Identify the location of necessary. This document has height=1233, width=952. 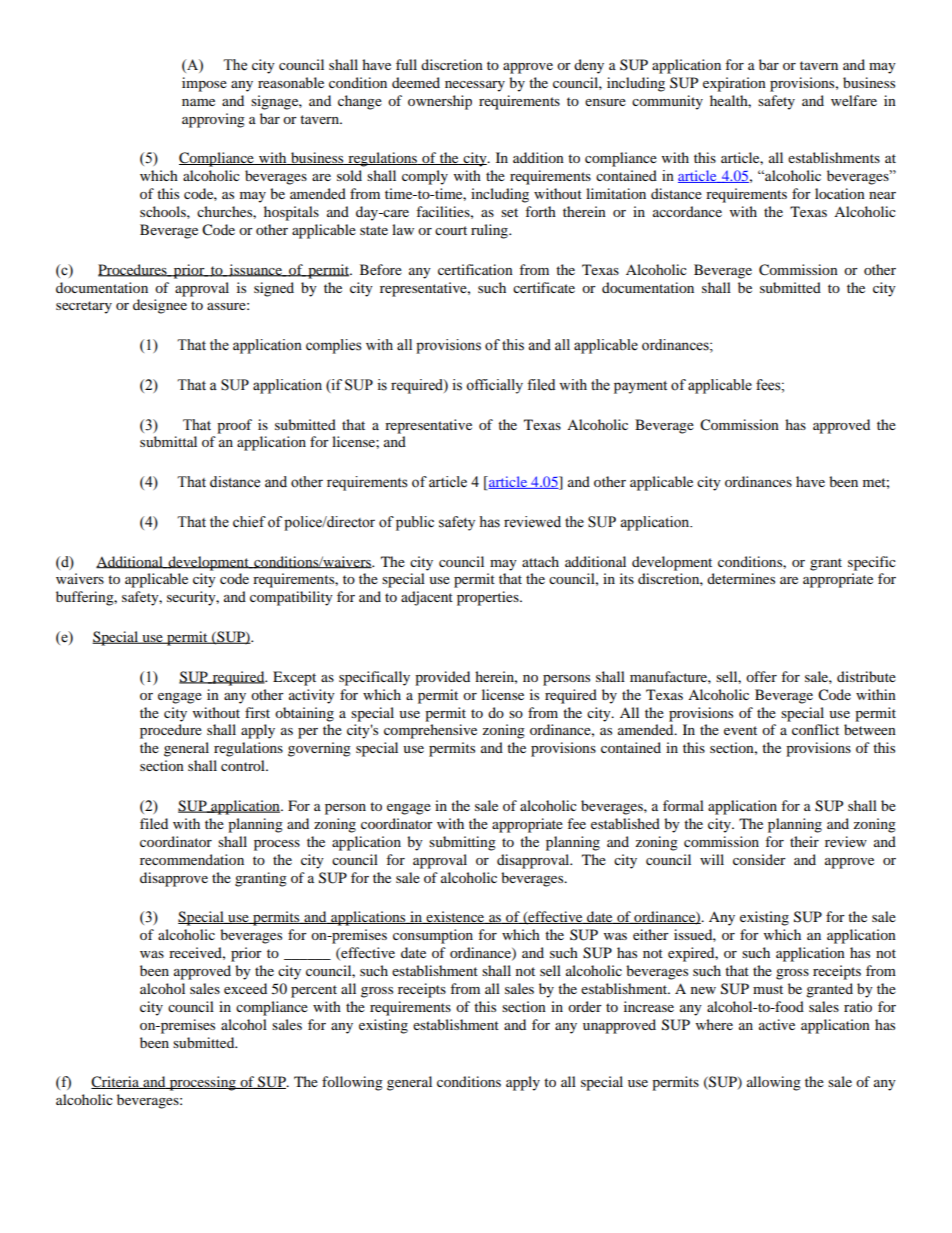
(475, 86).
